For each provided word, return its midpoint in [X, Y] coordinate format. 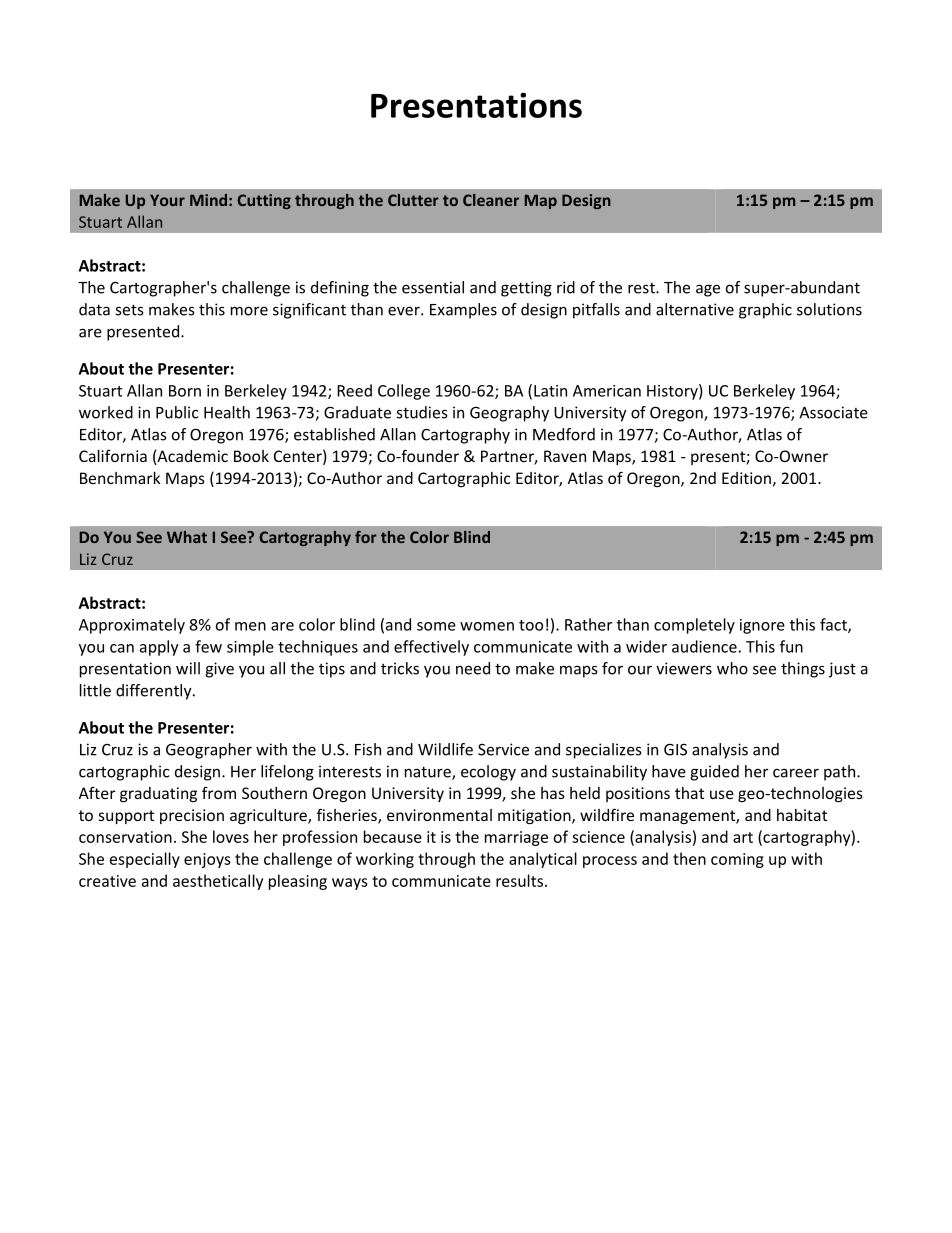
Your [167, 200]
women [487, 626]
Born [185, 391]
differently [155, 692]
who [732, 668]
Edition [746, 478]
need [473, 668]
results [519, 880]
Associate [833, 412]
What [187, 537]
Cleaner [491, 200]
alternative [695, 309]
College [404, 392]
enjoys [207, 860]
